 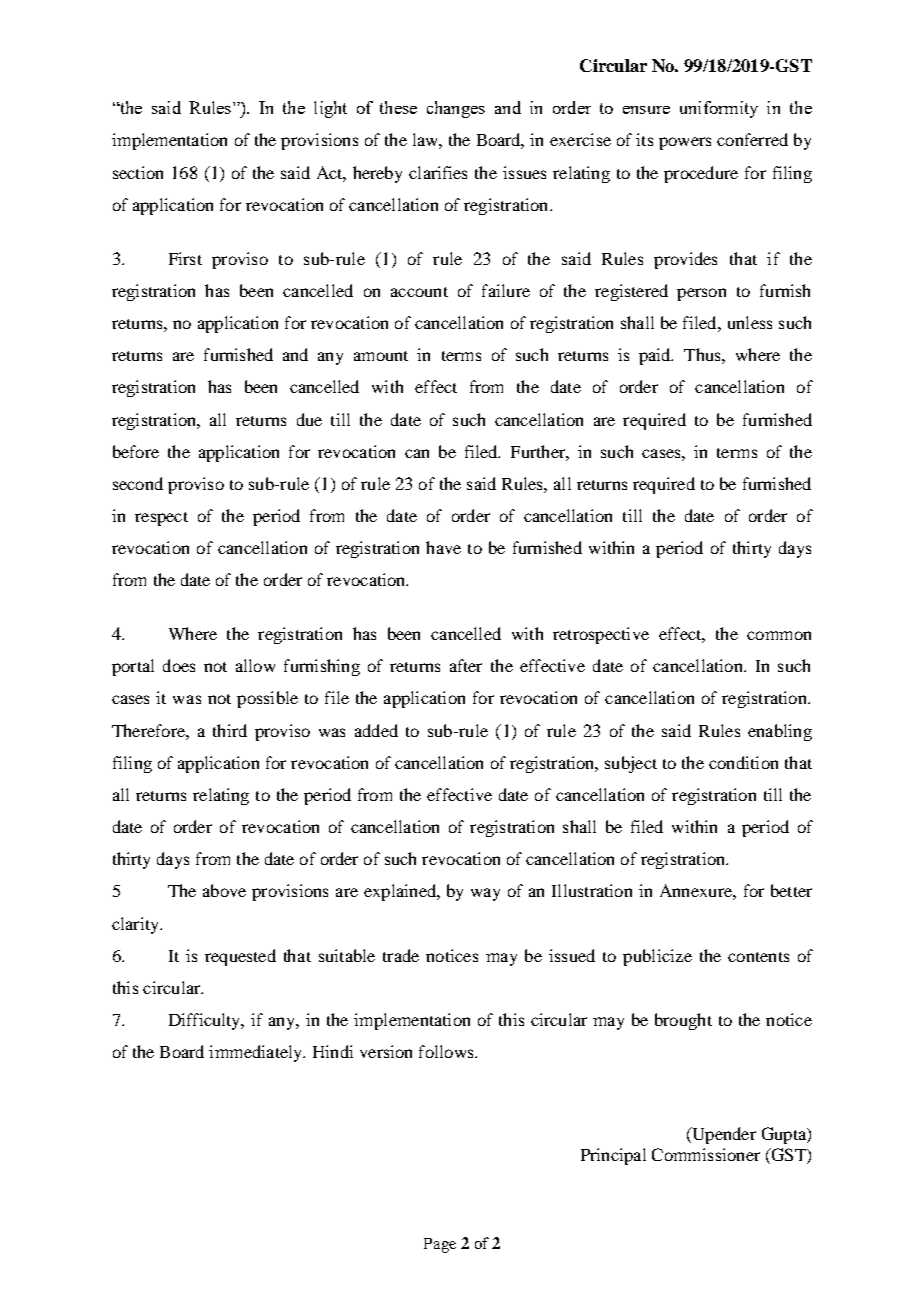 I want to click on section, so click(x=138, y=172).
